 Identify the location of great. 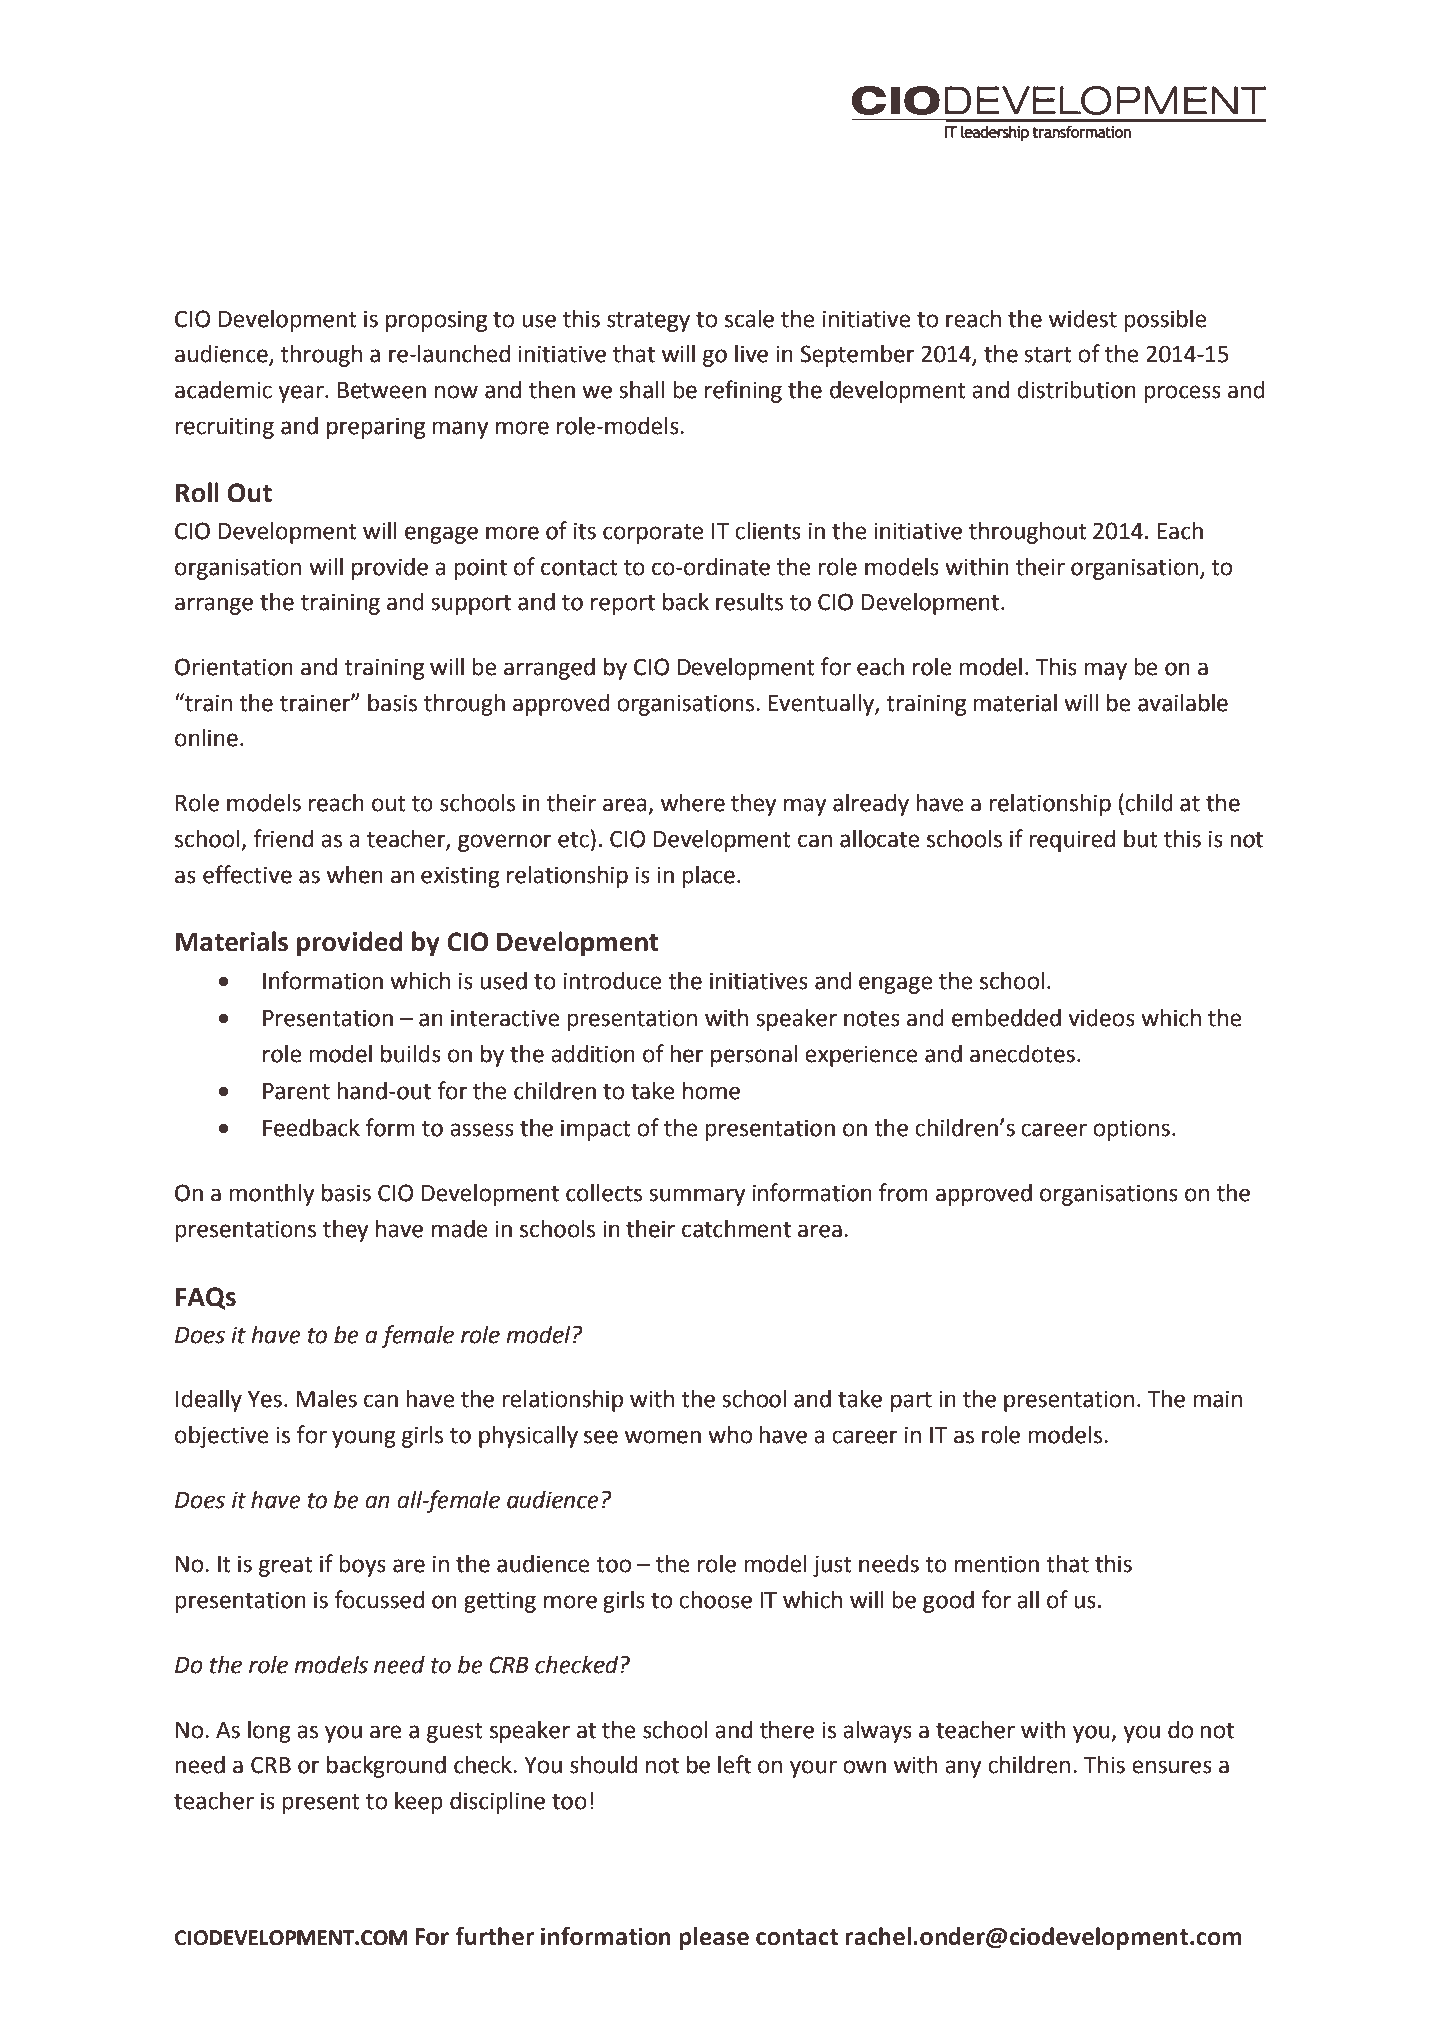
(285, 1567).
